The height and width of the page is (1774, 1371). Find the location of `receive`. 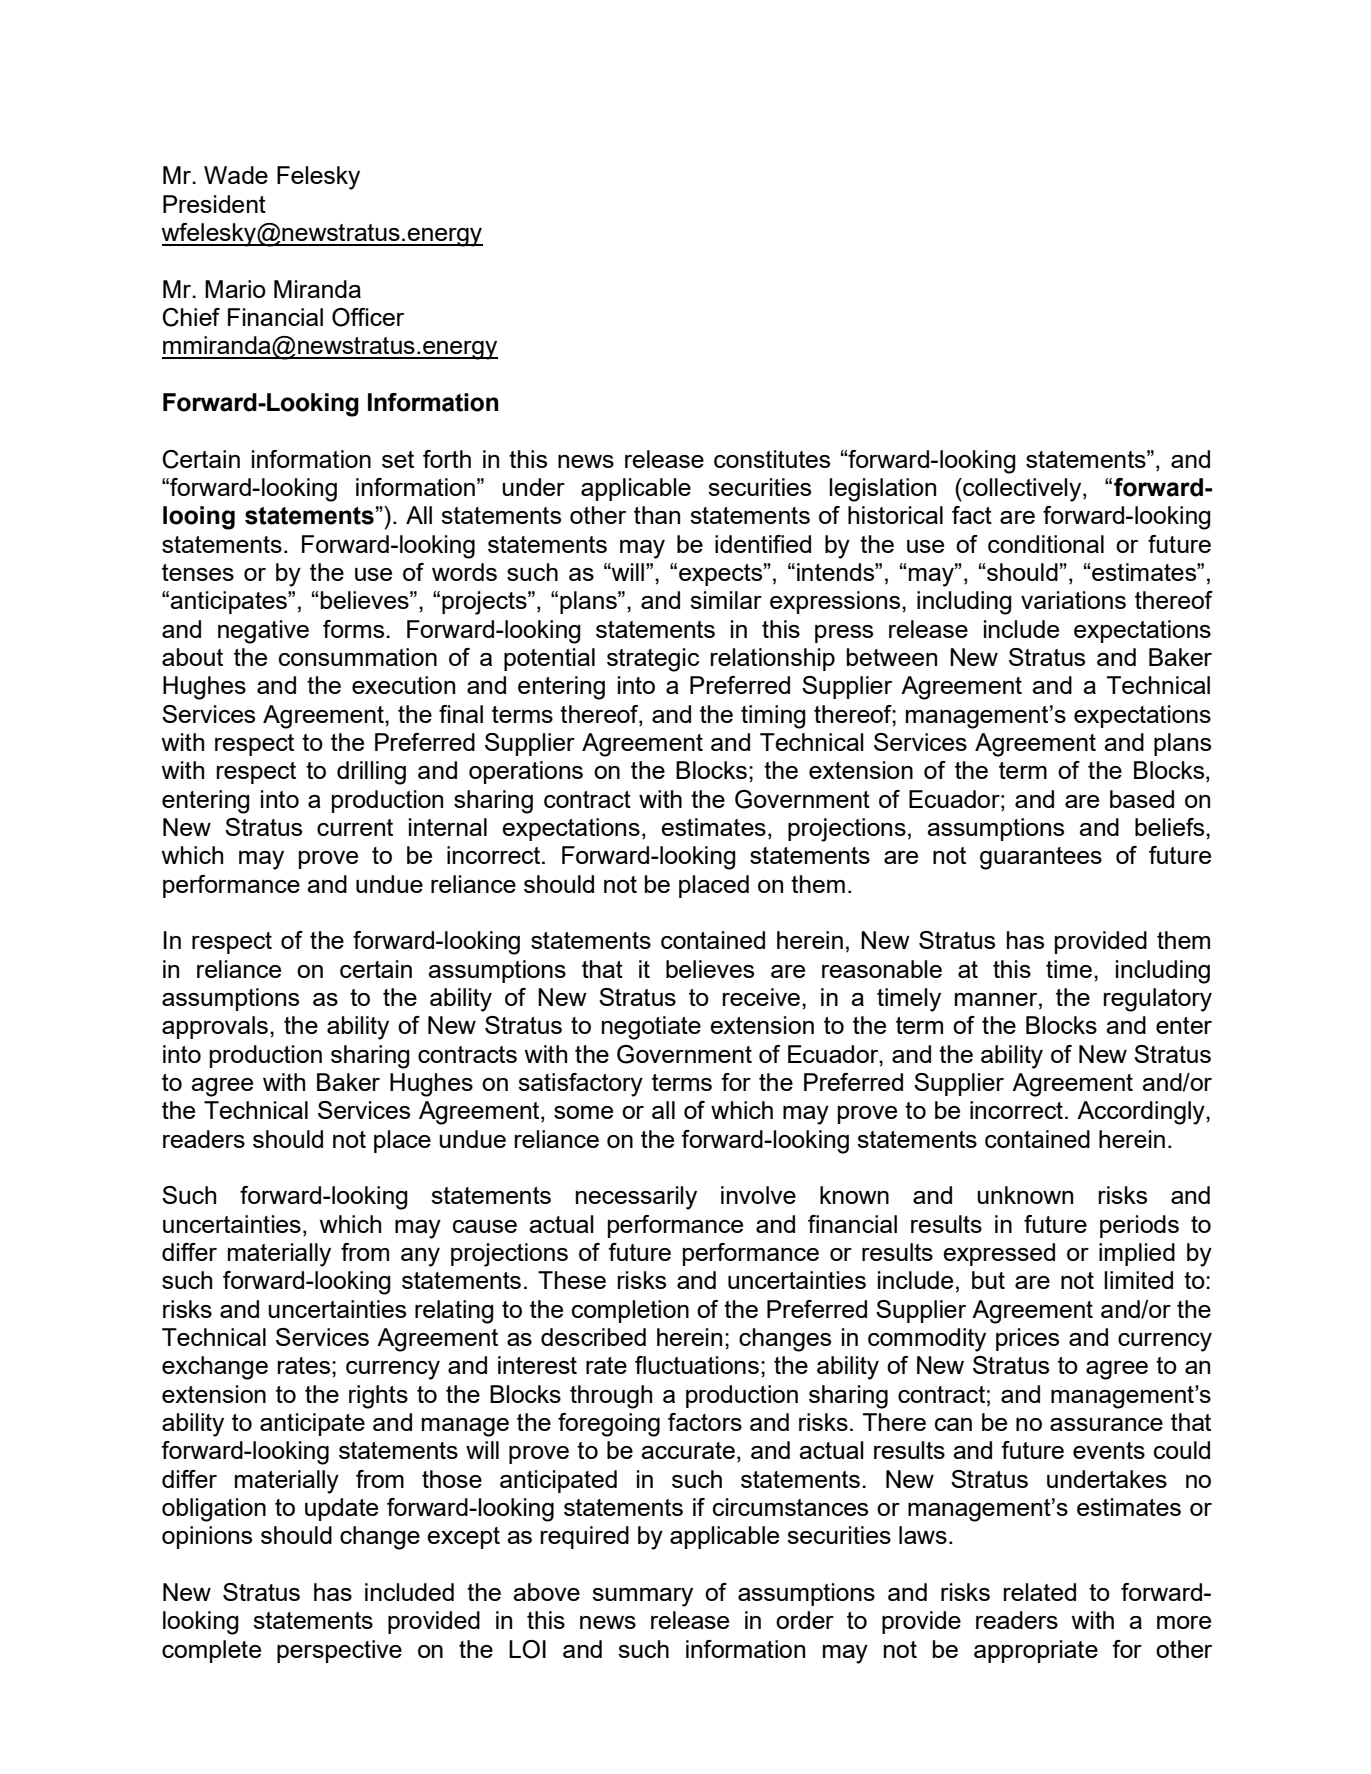

receive is located at coordinates (761, 997).
